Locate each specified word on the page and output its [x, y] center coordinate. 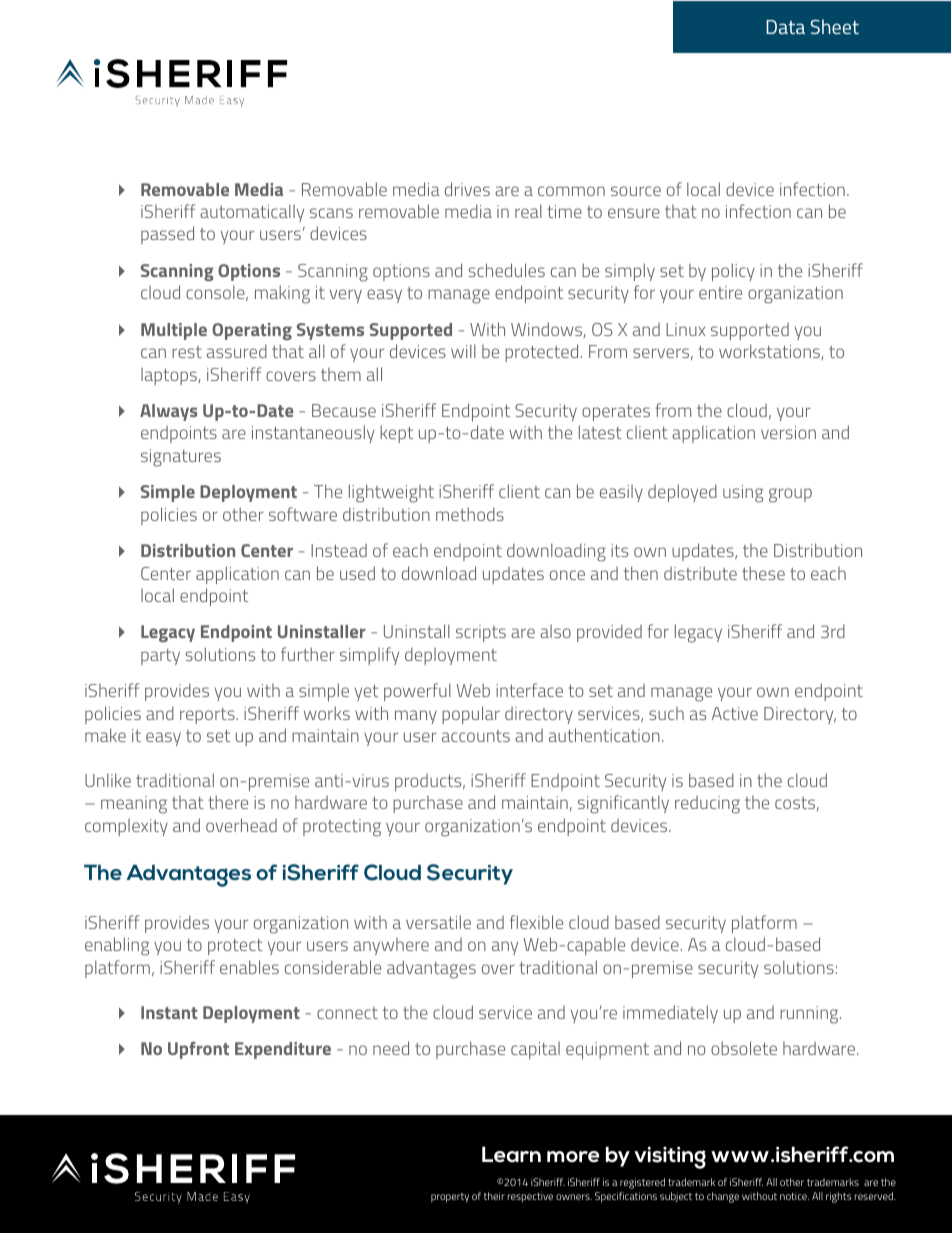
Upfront [198, 1050]
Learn [511, 1154]
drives [467, 189]
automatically [252, 213]
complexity [126, 827]
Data [785, 27]
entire [720, 292]
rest [187, 352]
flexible [536, 922]
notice [794, 1196]
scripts [481, 633]
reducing [707, 805]
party [160, 657]
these [763, 573]
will [463, 351]
